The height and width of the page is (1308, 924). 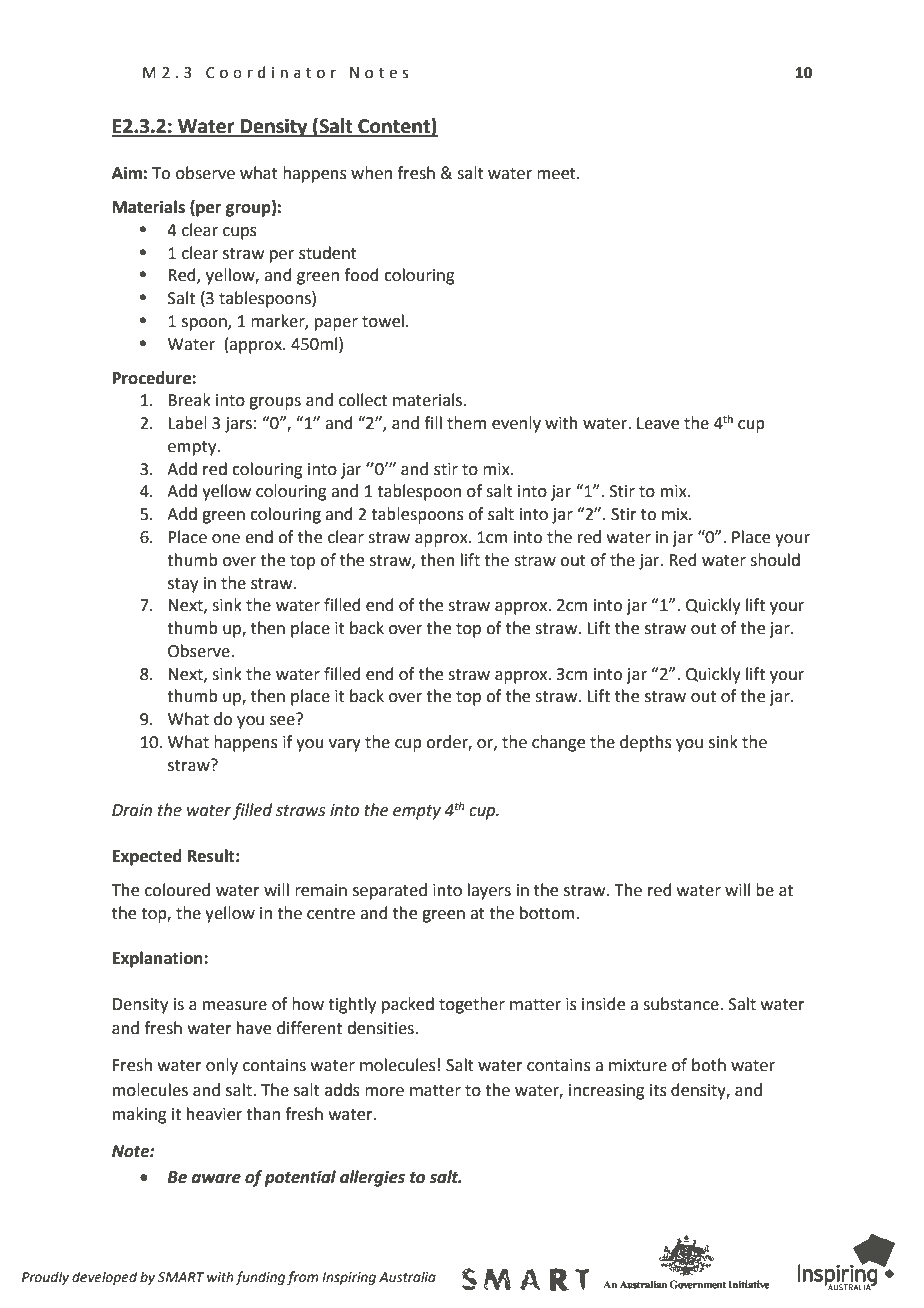 What do you see at coordinates (345, 745) in the page?
I see `vary` at bounding box center [345, 745].
